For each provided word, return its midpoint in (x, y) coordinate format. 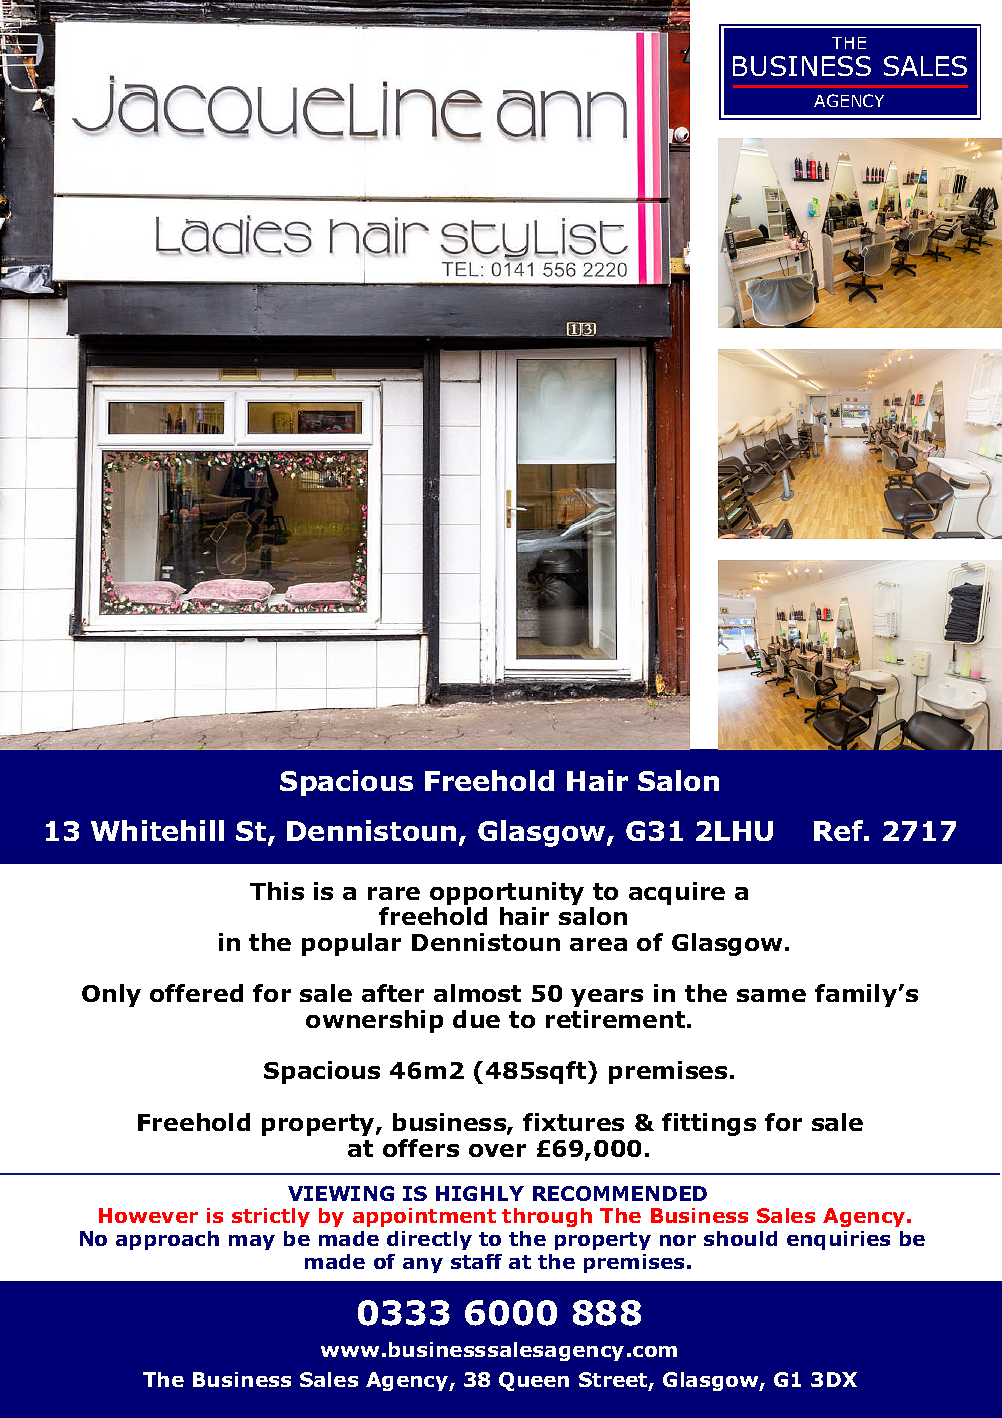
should (740, 1238)
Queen (534, 1381)
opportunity (507, 893)
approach (167, 1240)
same (771, 995)
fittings (709, 1124)
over (497, 1150)
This (277, 891)
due (476, 1019)
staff (476, 1261)
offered (196, 993)
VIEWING (341, 1193)
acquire (677, 893)
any (423, 1265)
